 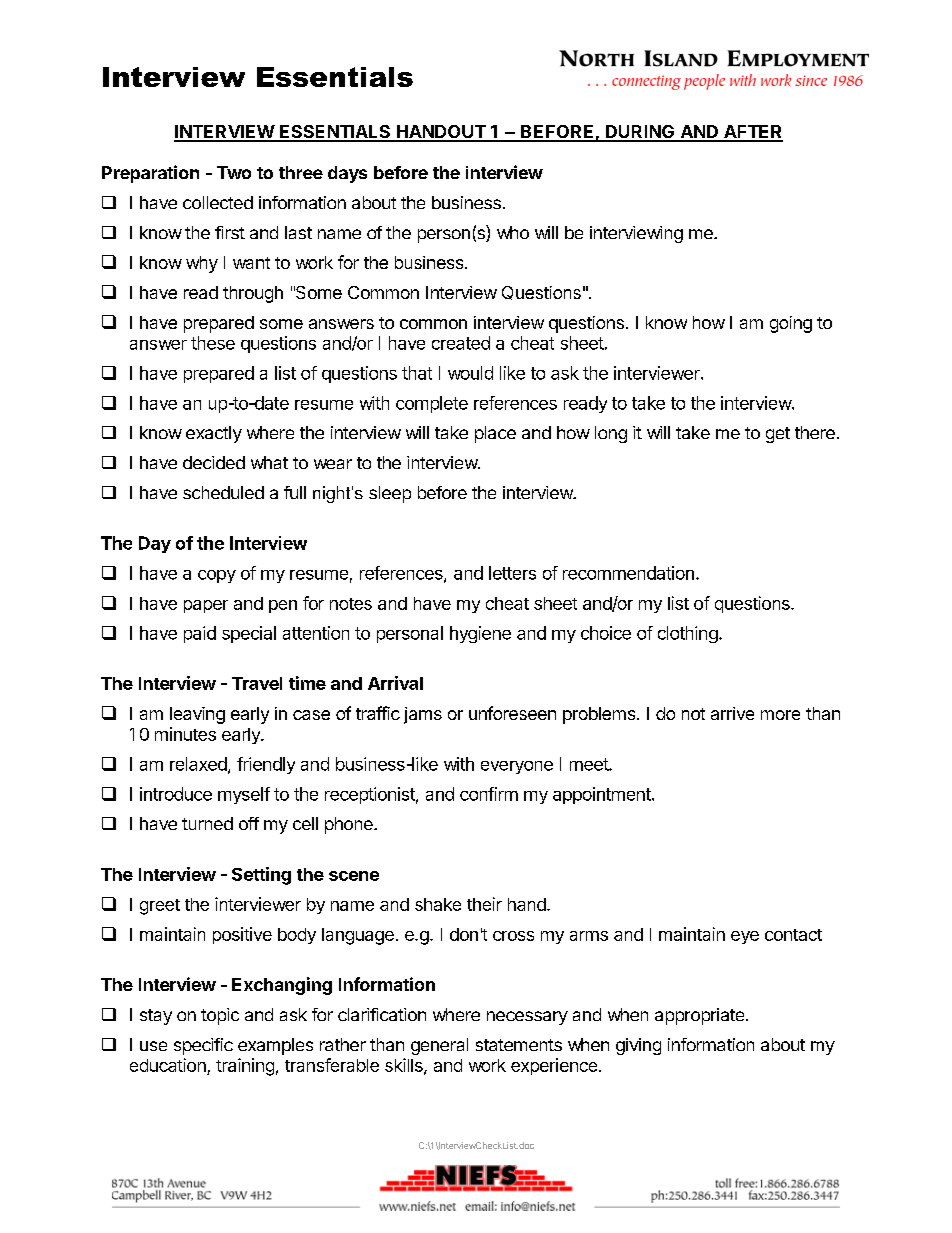 What do you see at coordinates (203, 1046) in the page?
I see `specific` at bounding box center [203, 1046].
